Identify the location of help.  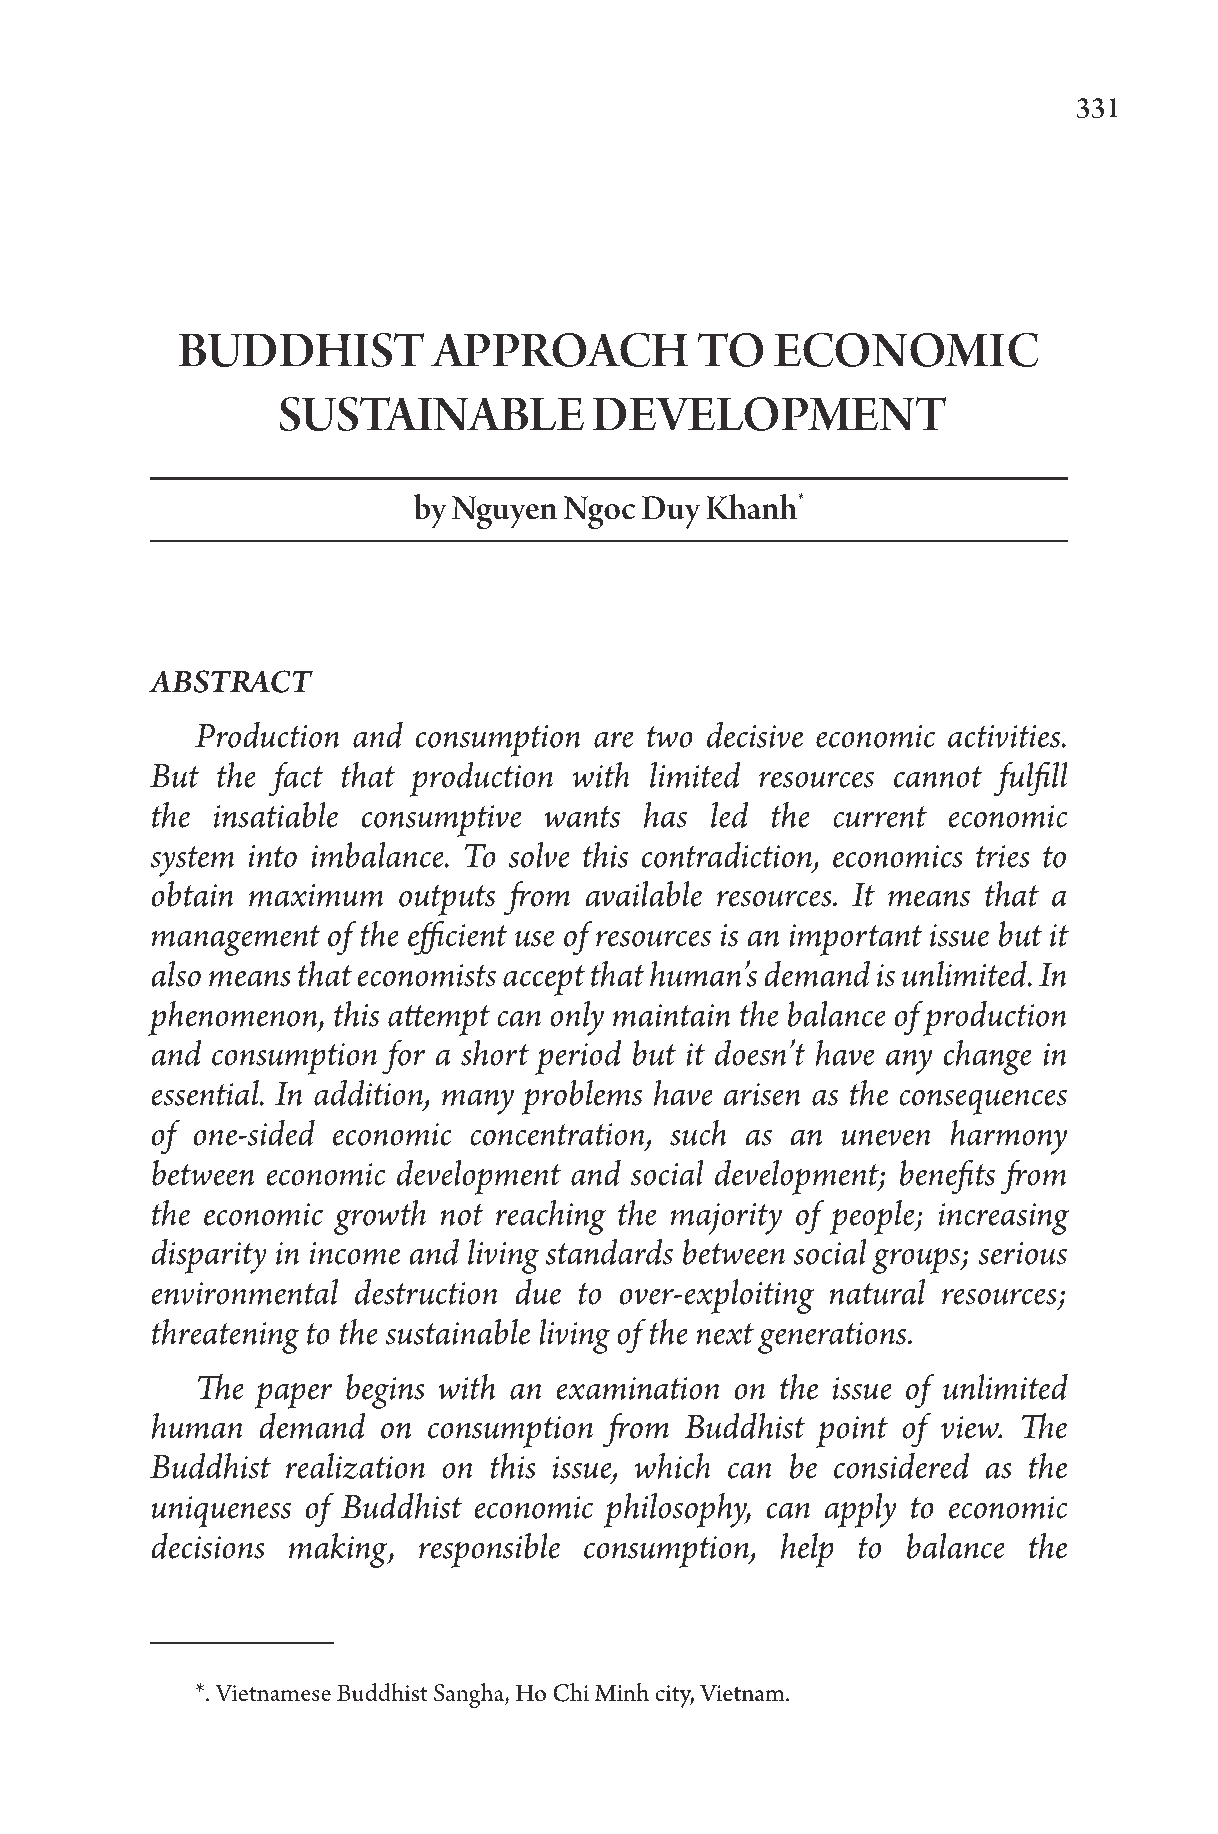
(807, 1550).
